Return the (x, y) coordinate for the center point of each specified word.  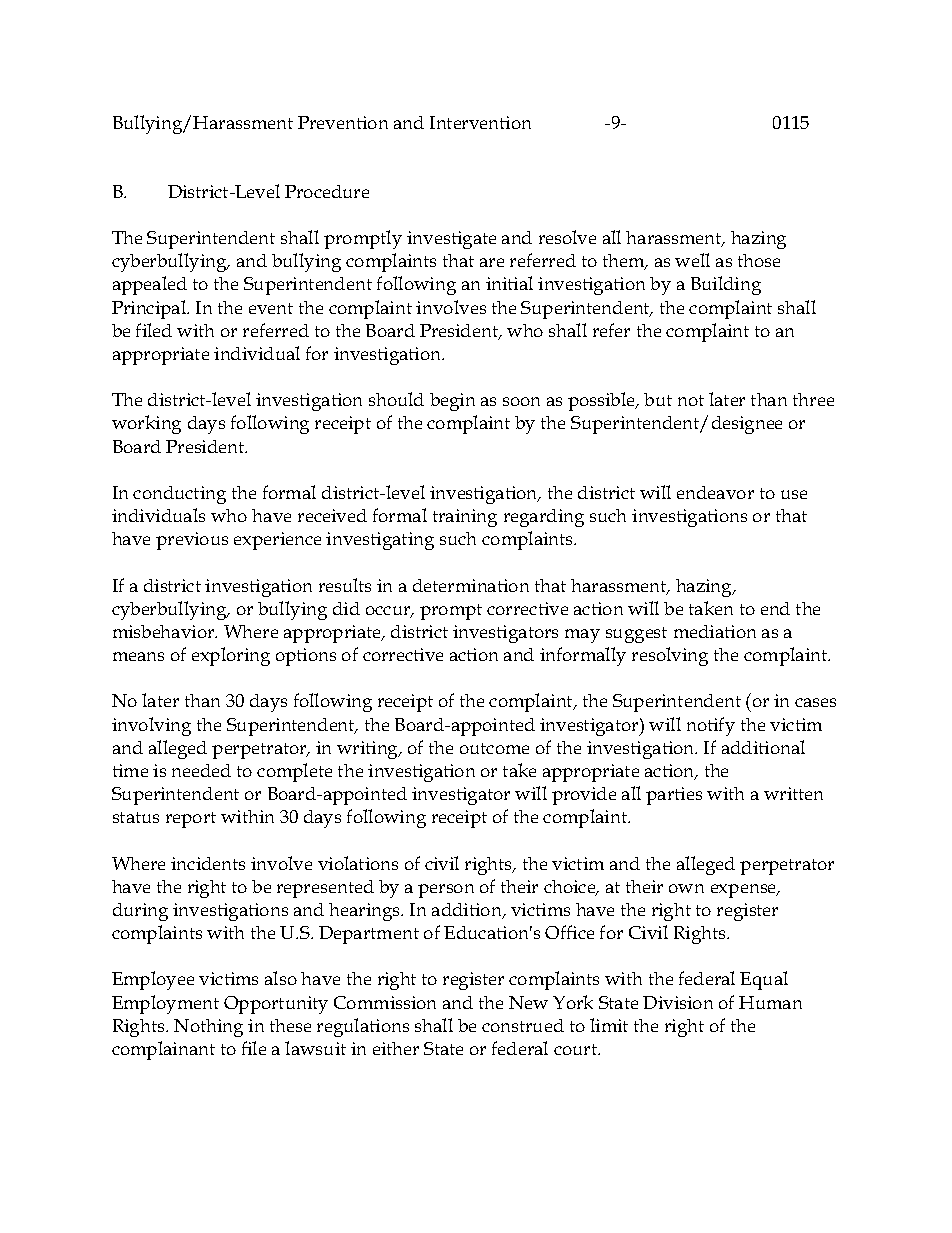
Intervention (480, 122)
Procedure (327, 191)
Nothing (208, 1028)
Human (770, 1002)
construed (523, 1025)
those (759, 260)
